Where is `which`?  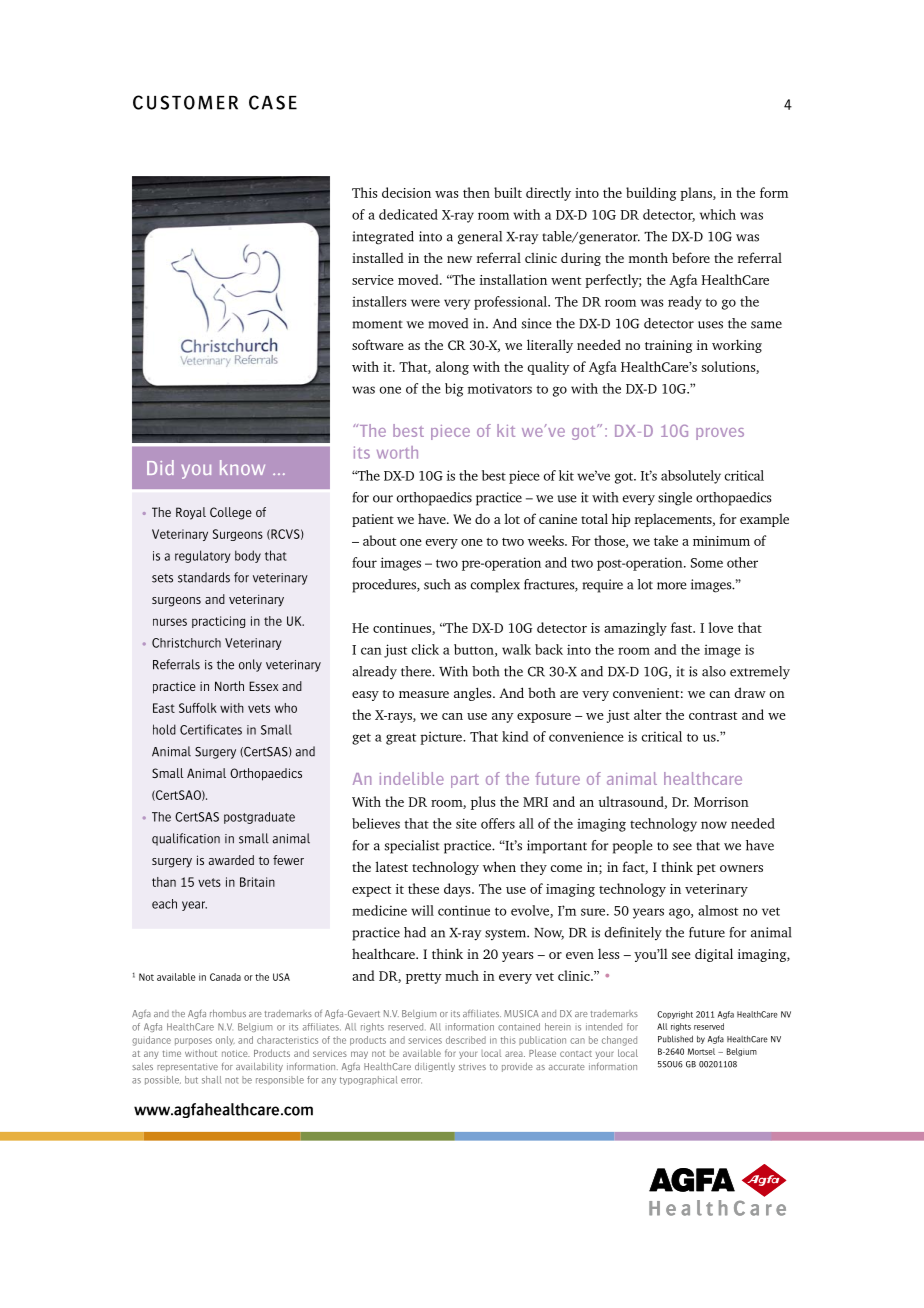 which is located at coordinates (718, 214).
